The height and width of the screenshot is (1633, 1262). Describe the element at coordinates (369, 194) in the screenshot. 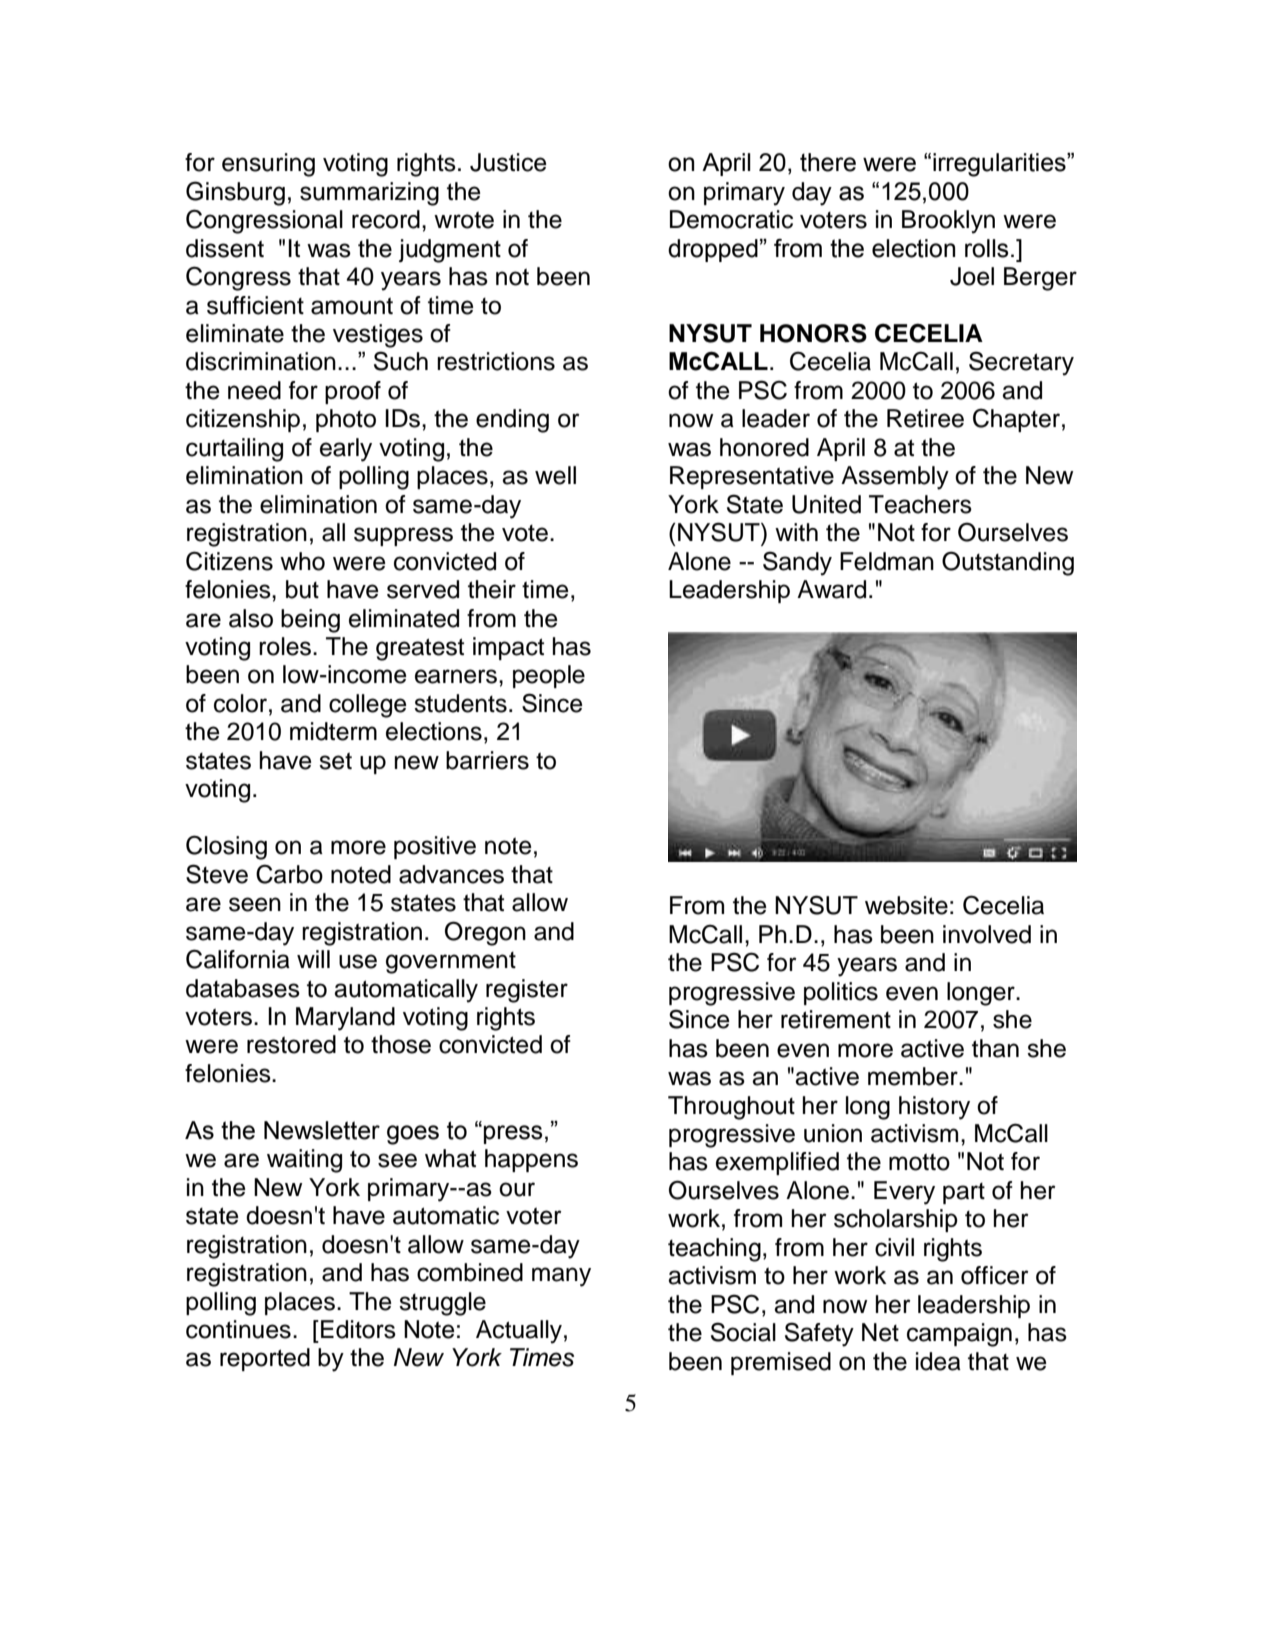

I see `summarizing` at that location.
